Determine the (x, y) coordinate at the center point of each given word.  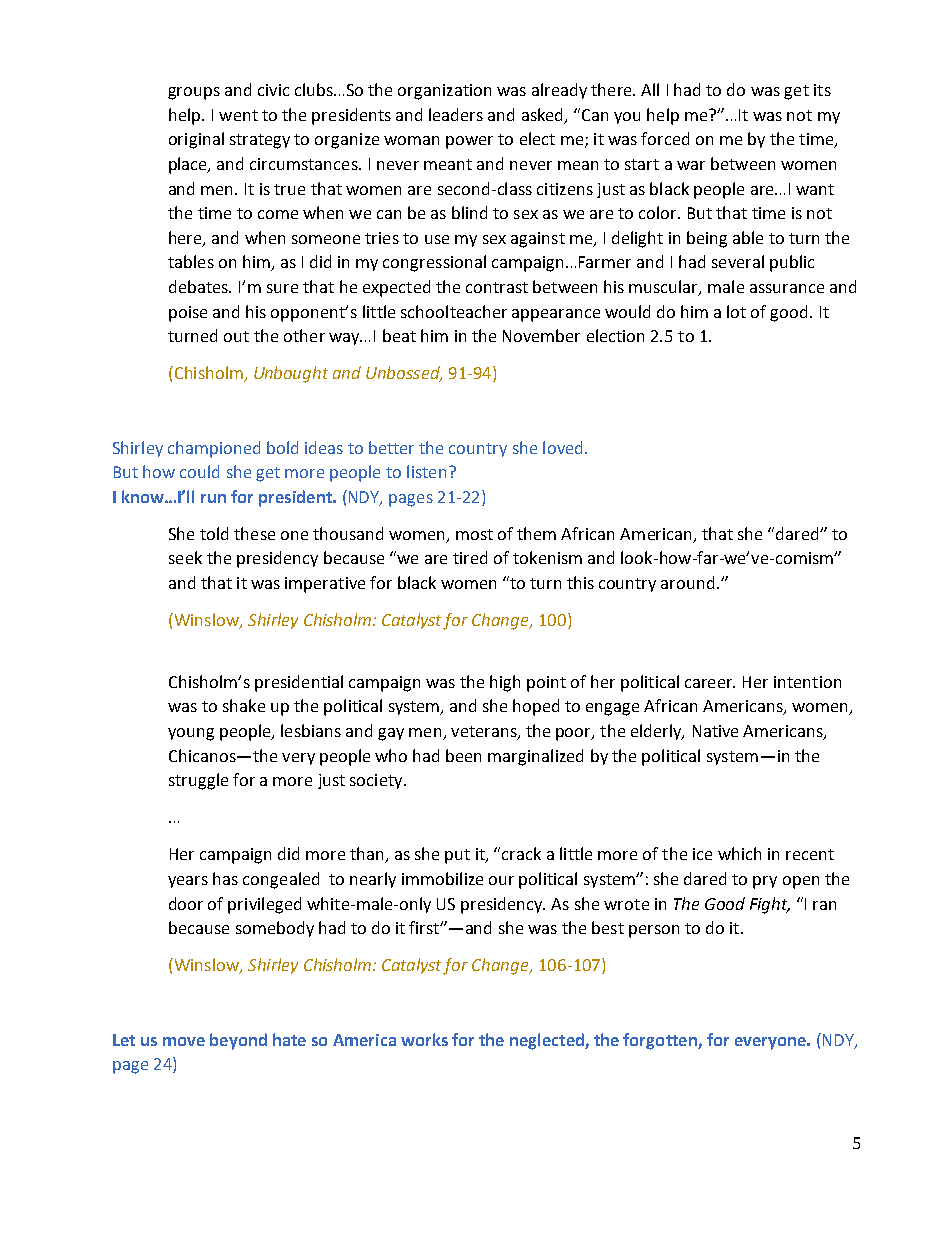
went (238, 115)
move (184, 1041)
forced (665, 138)
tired (470, 557)
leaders (456, 114)
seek (185, 557)
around (687, 582)
